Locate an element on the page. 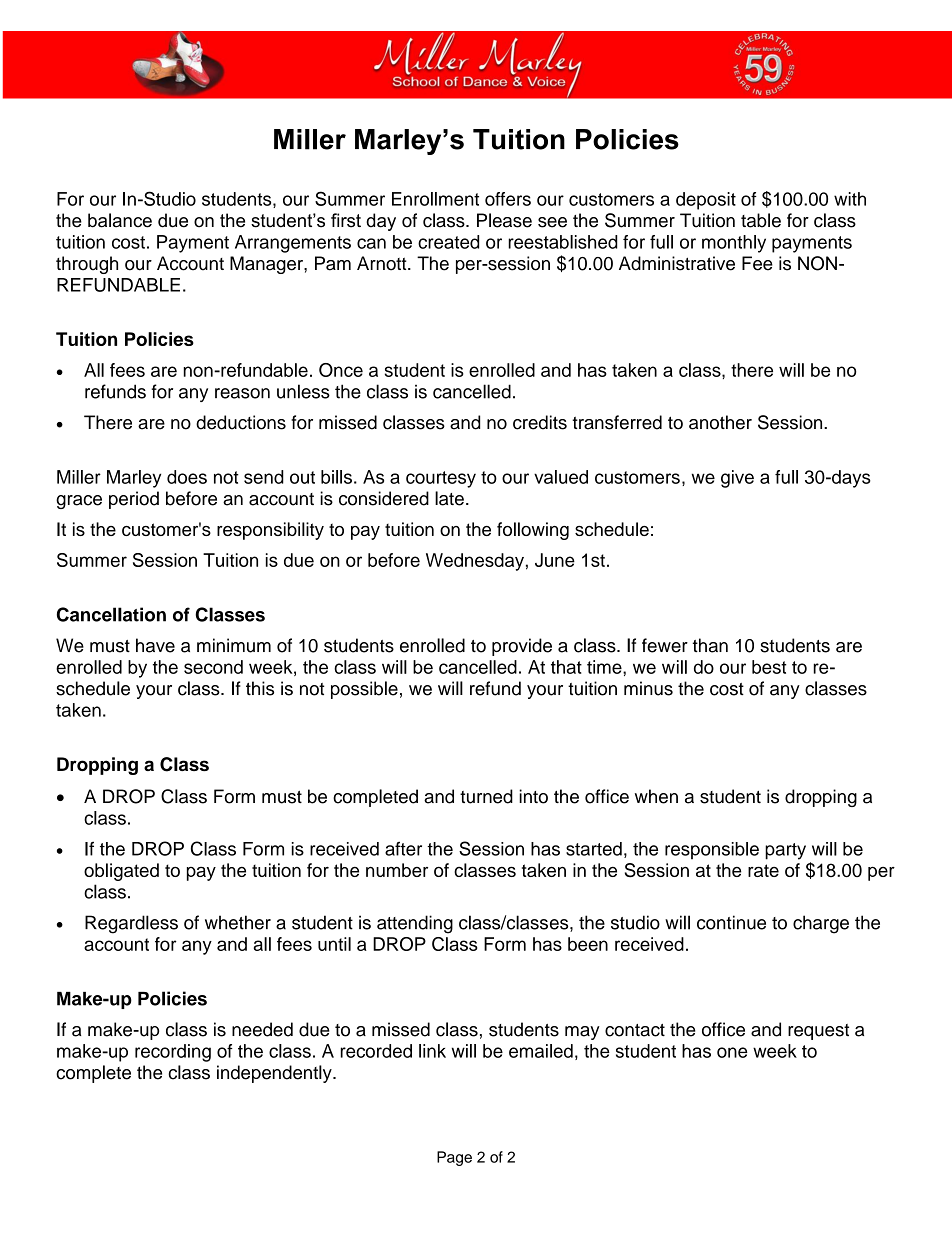 The image size is (952, 1233). provide is located at coordinates (522, 647).
